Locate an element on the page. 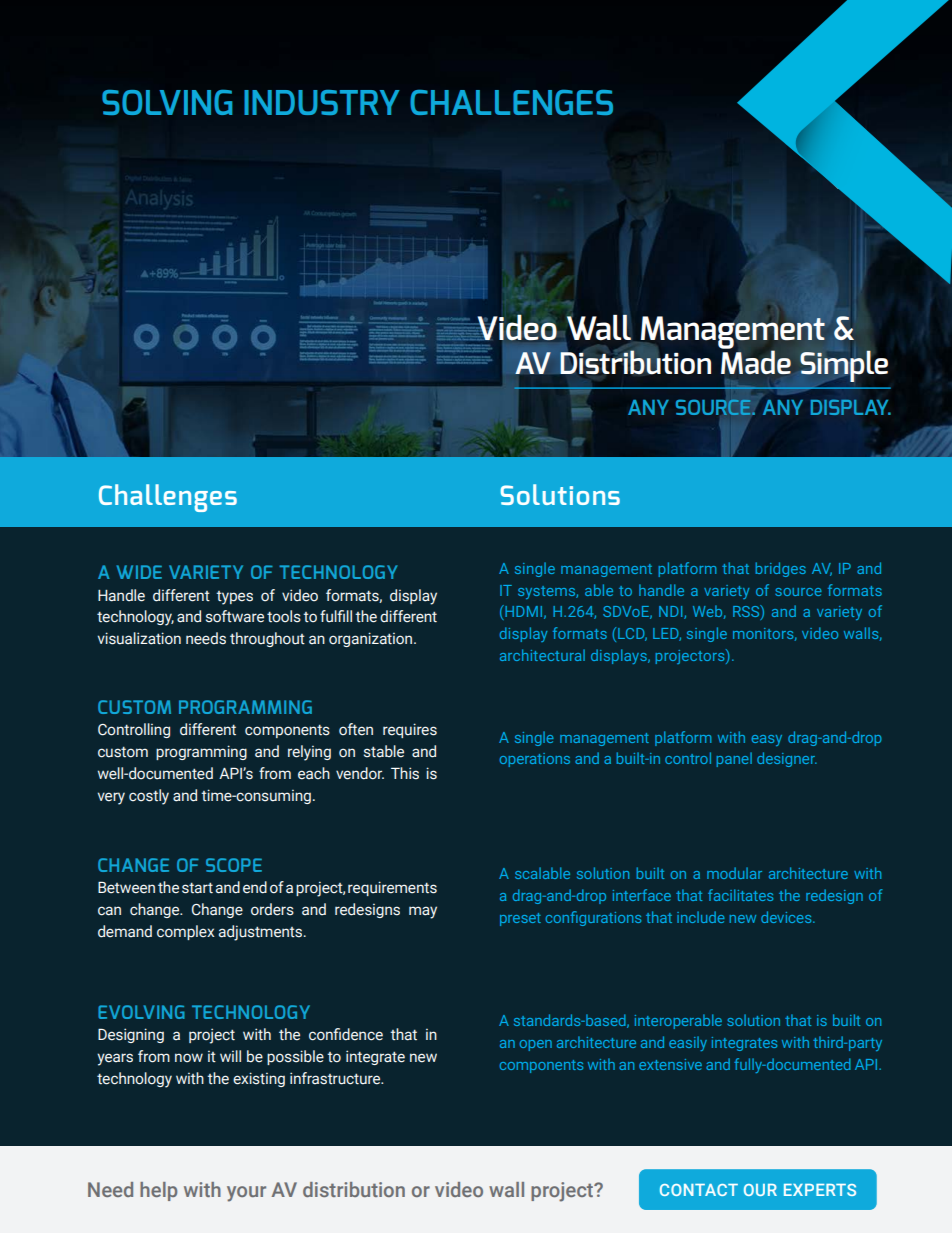 This page has height=1233, width=952. INDUSTRY is located at coordinates (321, 102).
